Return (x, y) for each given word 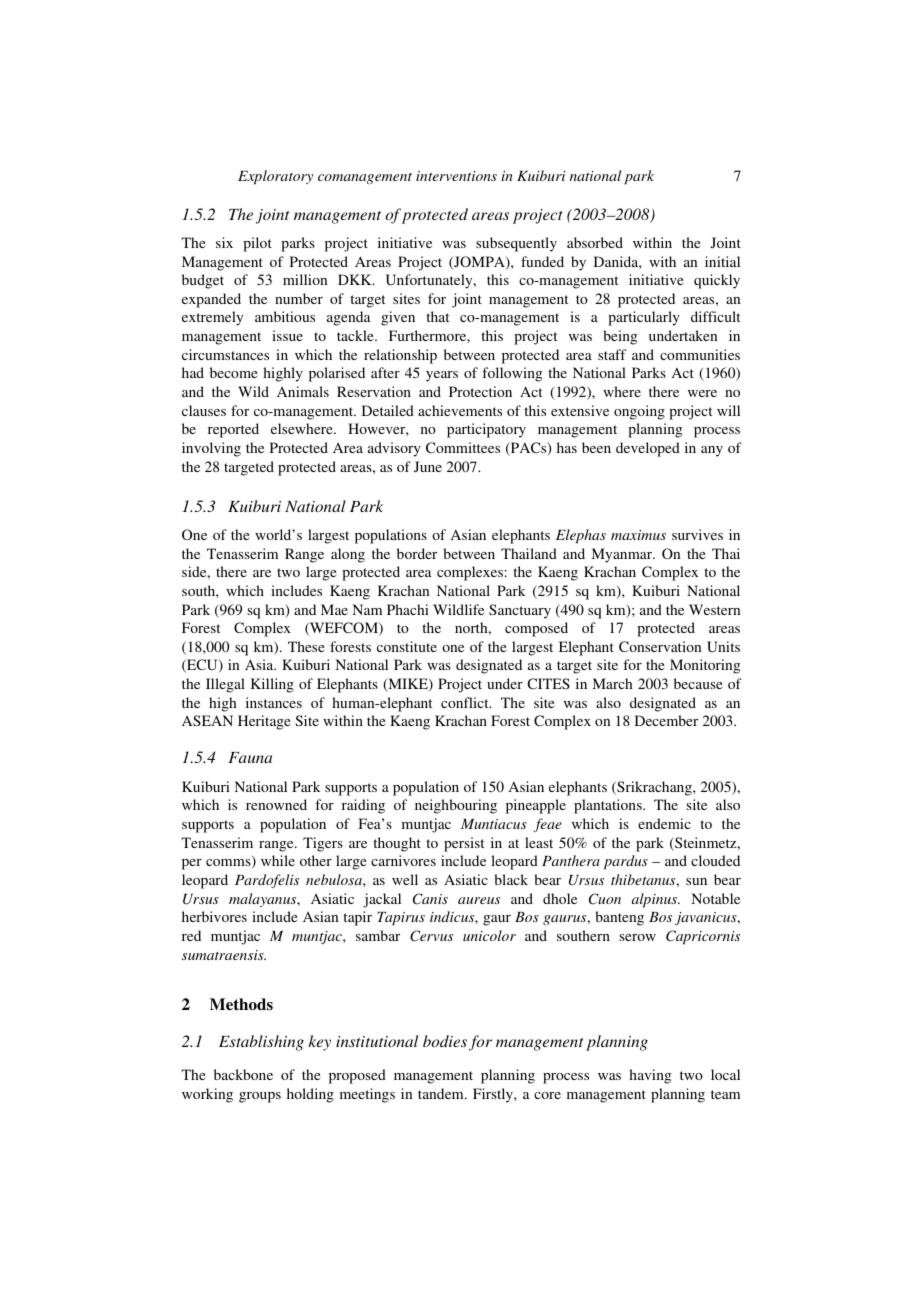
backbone (243, 1074)
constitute (407, 646)
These (306, 646)
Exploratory (275, 177)
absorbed (595, 242)
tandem (442, 1093)
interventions (456, 176)
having (650, 1076)
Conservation (660, 646)
